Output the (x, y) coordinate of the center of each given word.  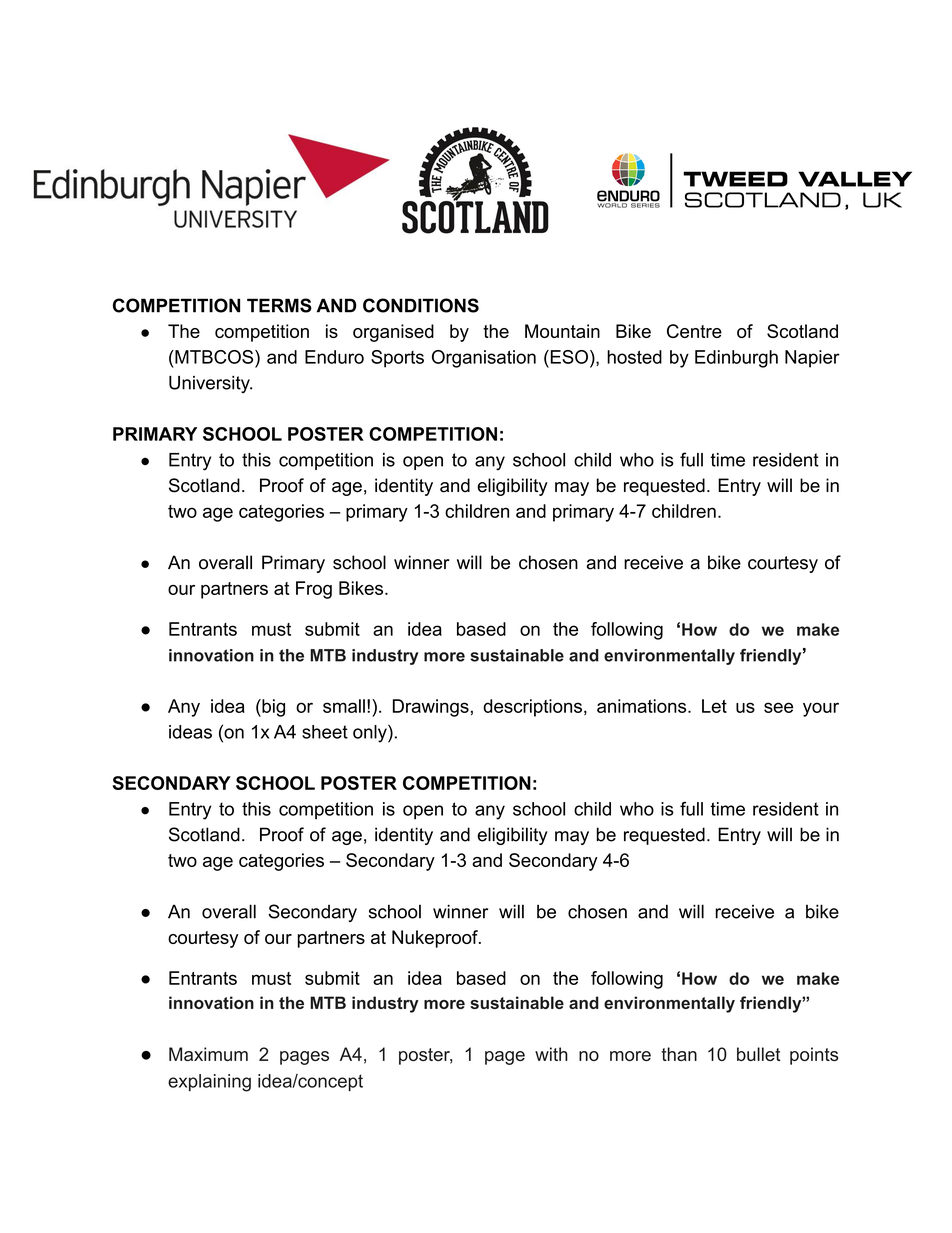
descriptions (532, 708)
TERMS (279, 305)
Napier (812, 359)
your (821, 709)
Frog (314, 590)
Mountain (562, 331)
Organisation (484, 359)
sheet (325, 732)
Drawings (431, 708)
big (272, 708)
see (778, 707)
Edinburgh (736, 359)
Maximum (208, 1054)
